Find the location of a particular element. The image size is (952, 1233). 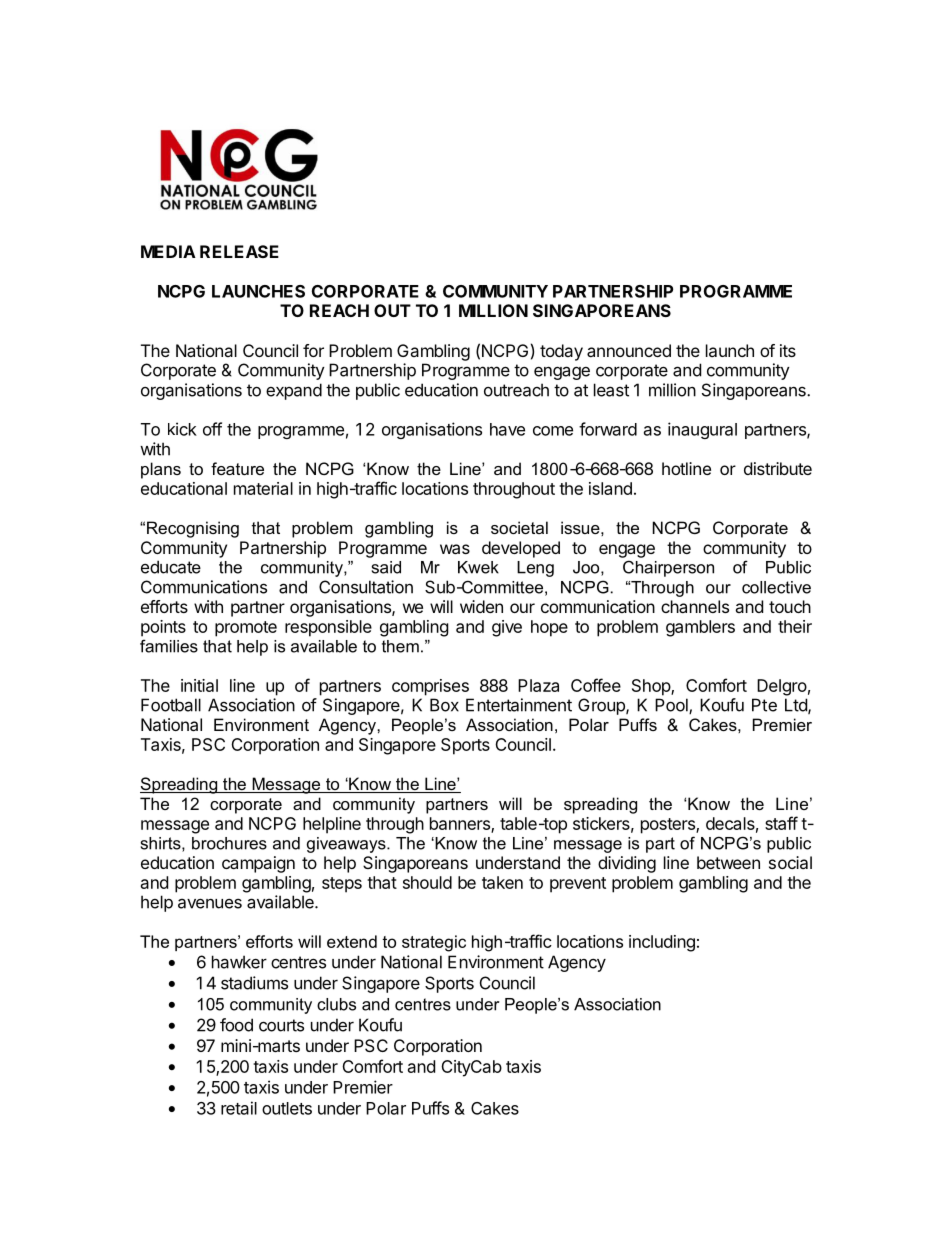

campaign is located at coordinates (258, 864).
